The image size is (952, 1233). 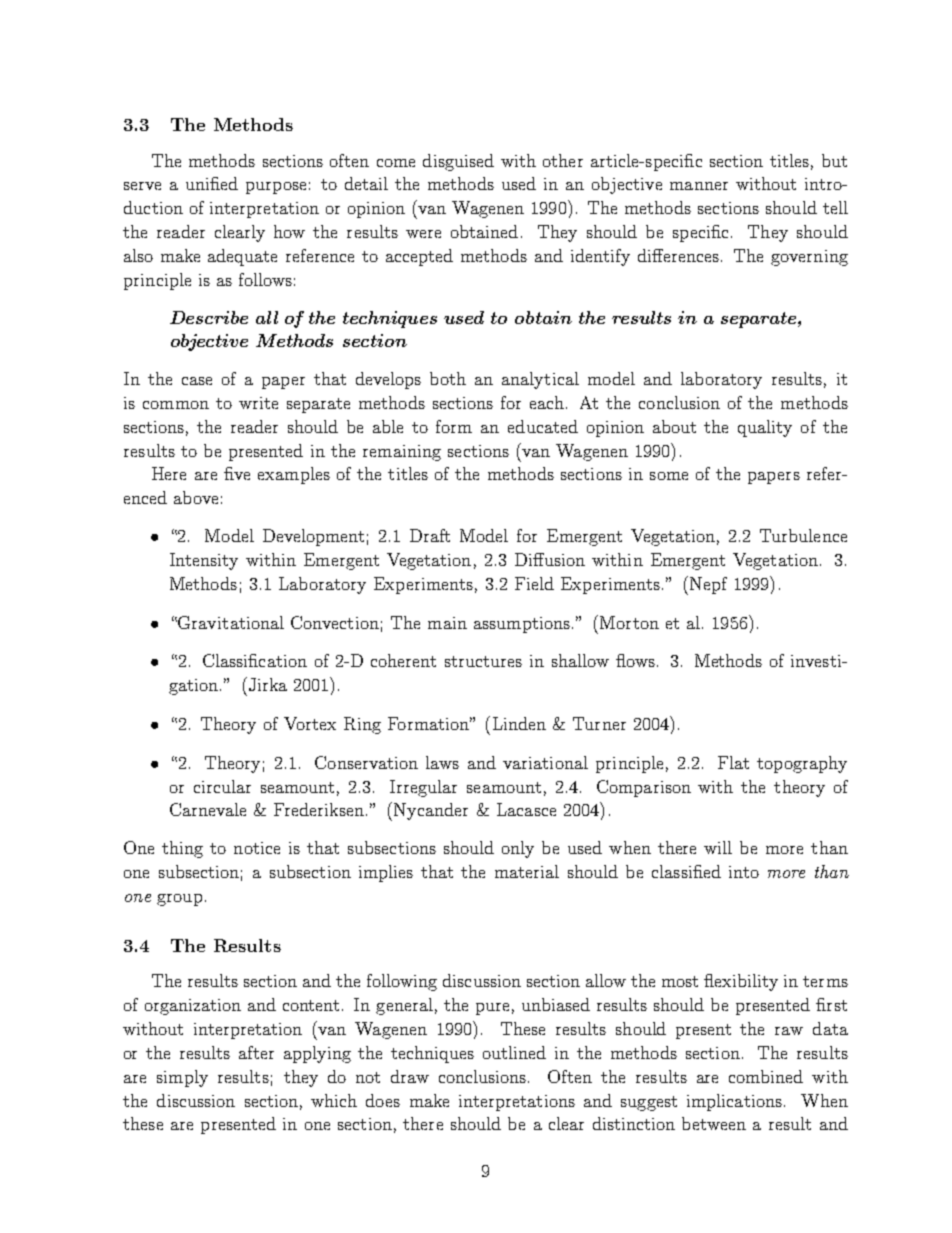 What do you see at coordinates (212, 183) in the document?
I see `unified` at bounding box center [212, 183].
